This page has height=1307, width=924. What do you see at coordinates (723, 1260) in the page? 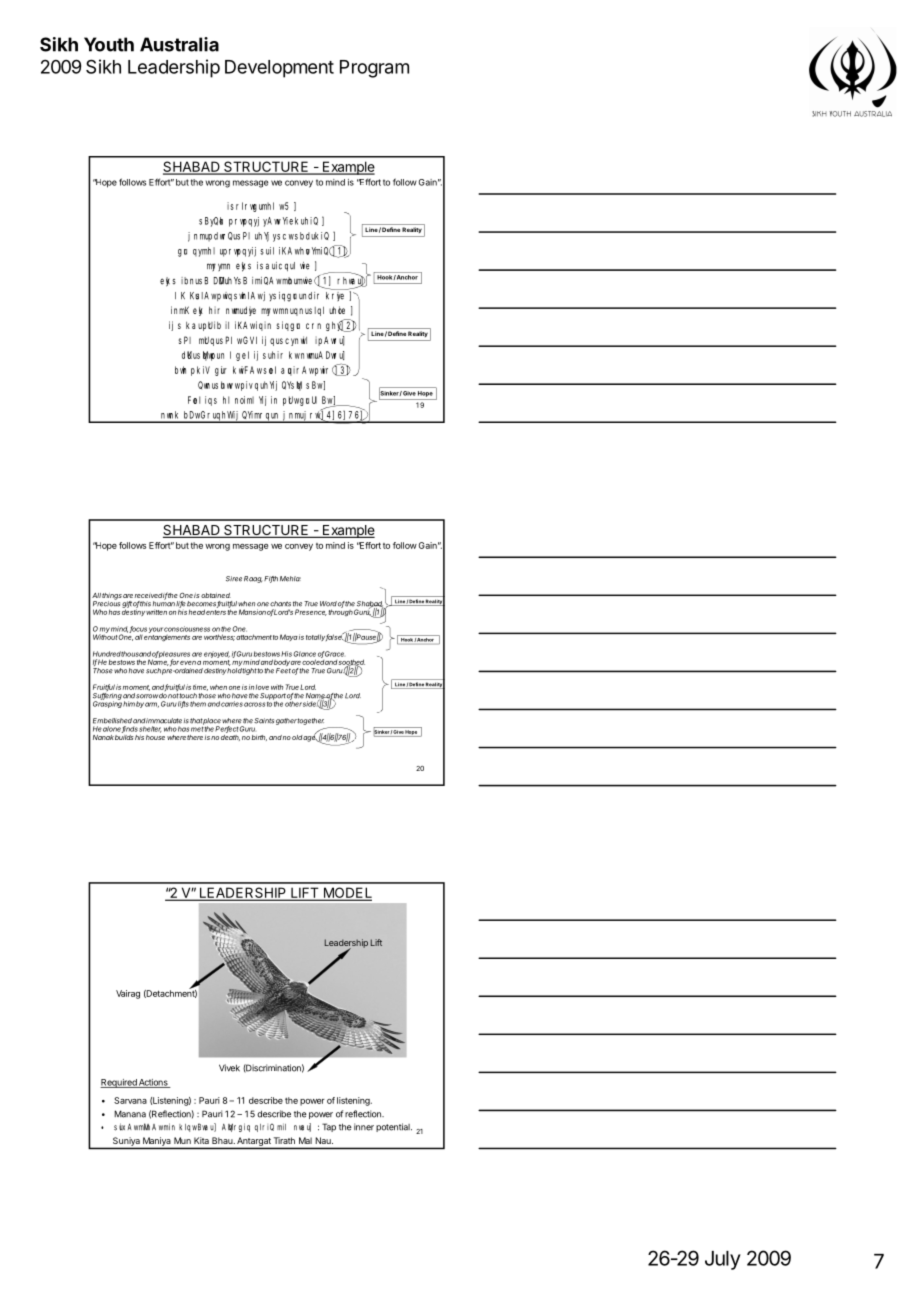
I see `July` at bounding box center [723, 1260].
